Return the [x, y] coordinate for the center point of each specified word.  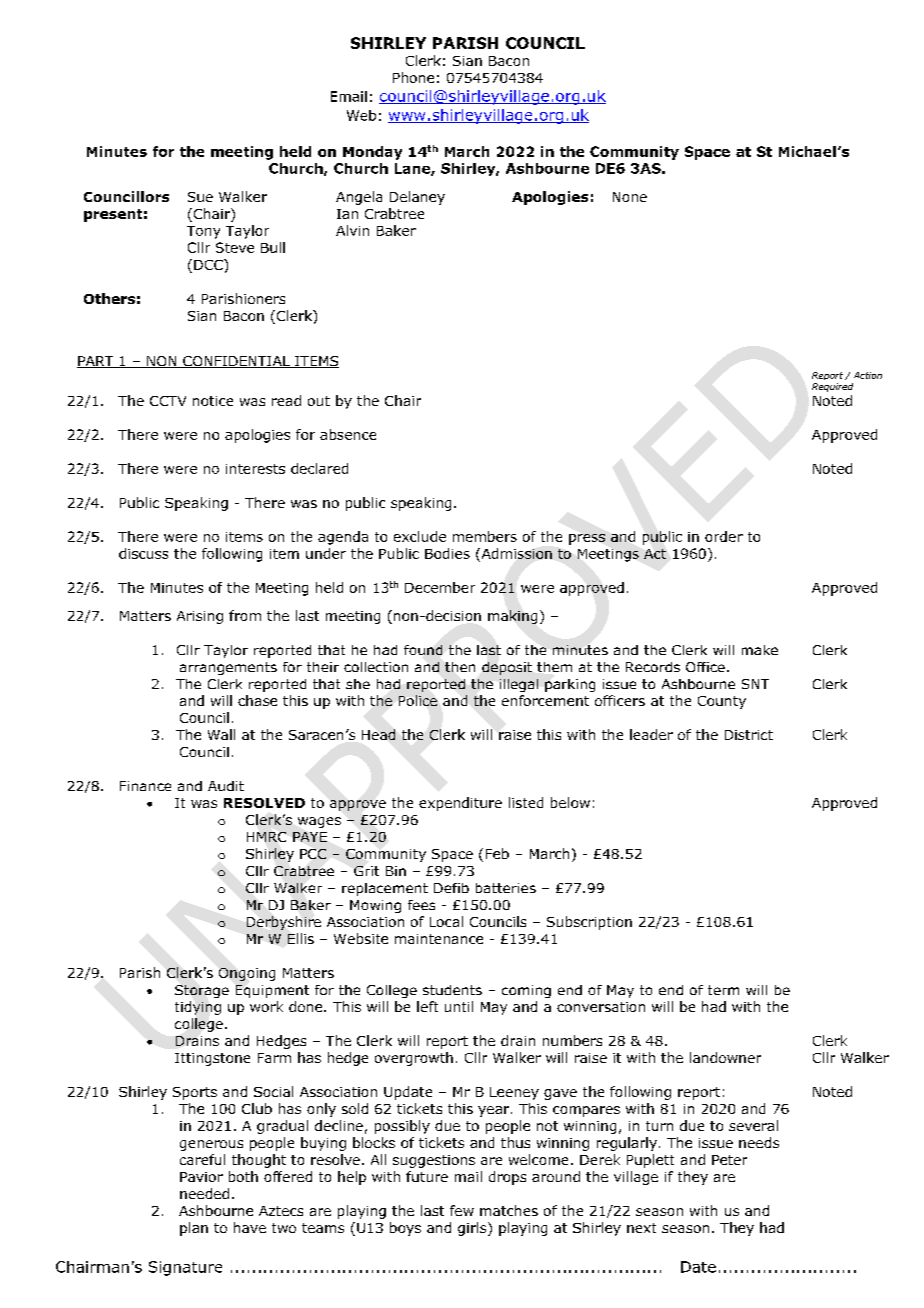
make [760, 650]
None [630, 197]
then [460, 667]
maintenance [439, 939]
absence [348, 434]
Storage [202, 991]
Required [832, 387]
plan [194, 1229]
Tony [203, 232]
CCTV [168, 401]
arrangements [228, 668]
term [723, 990]
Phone [413, 77]
